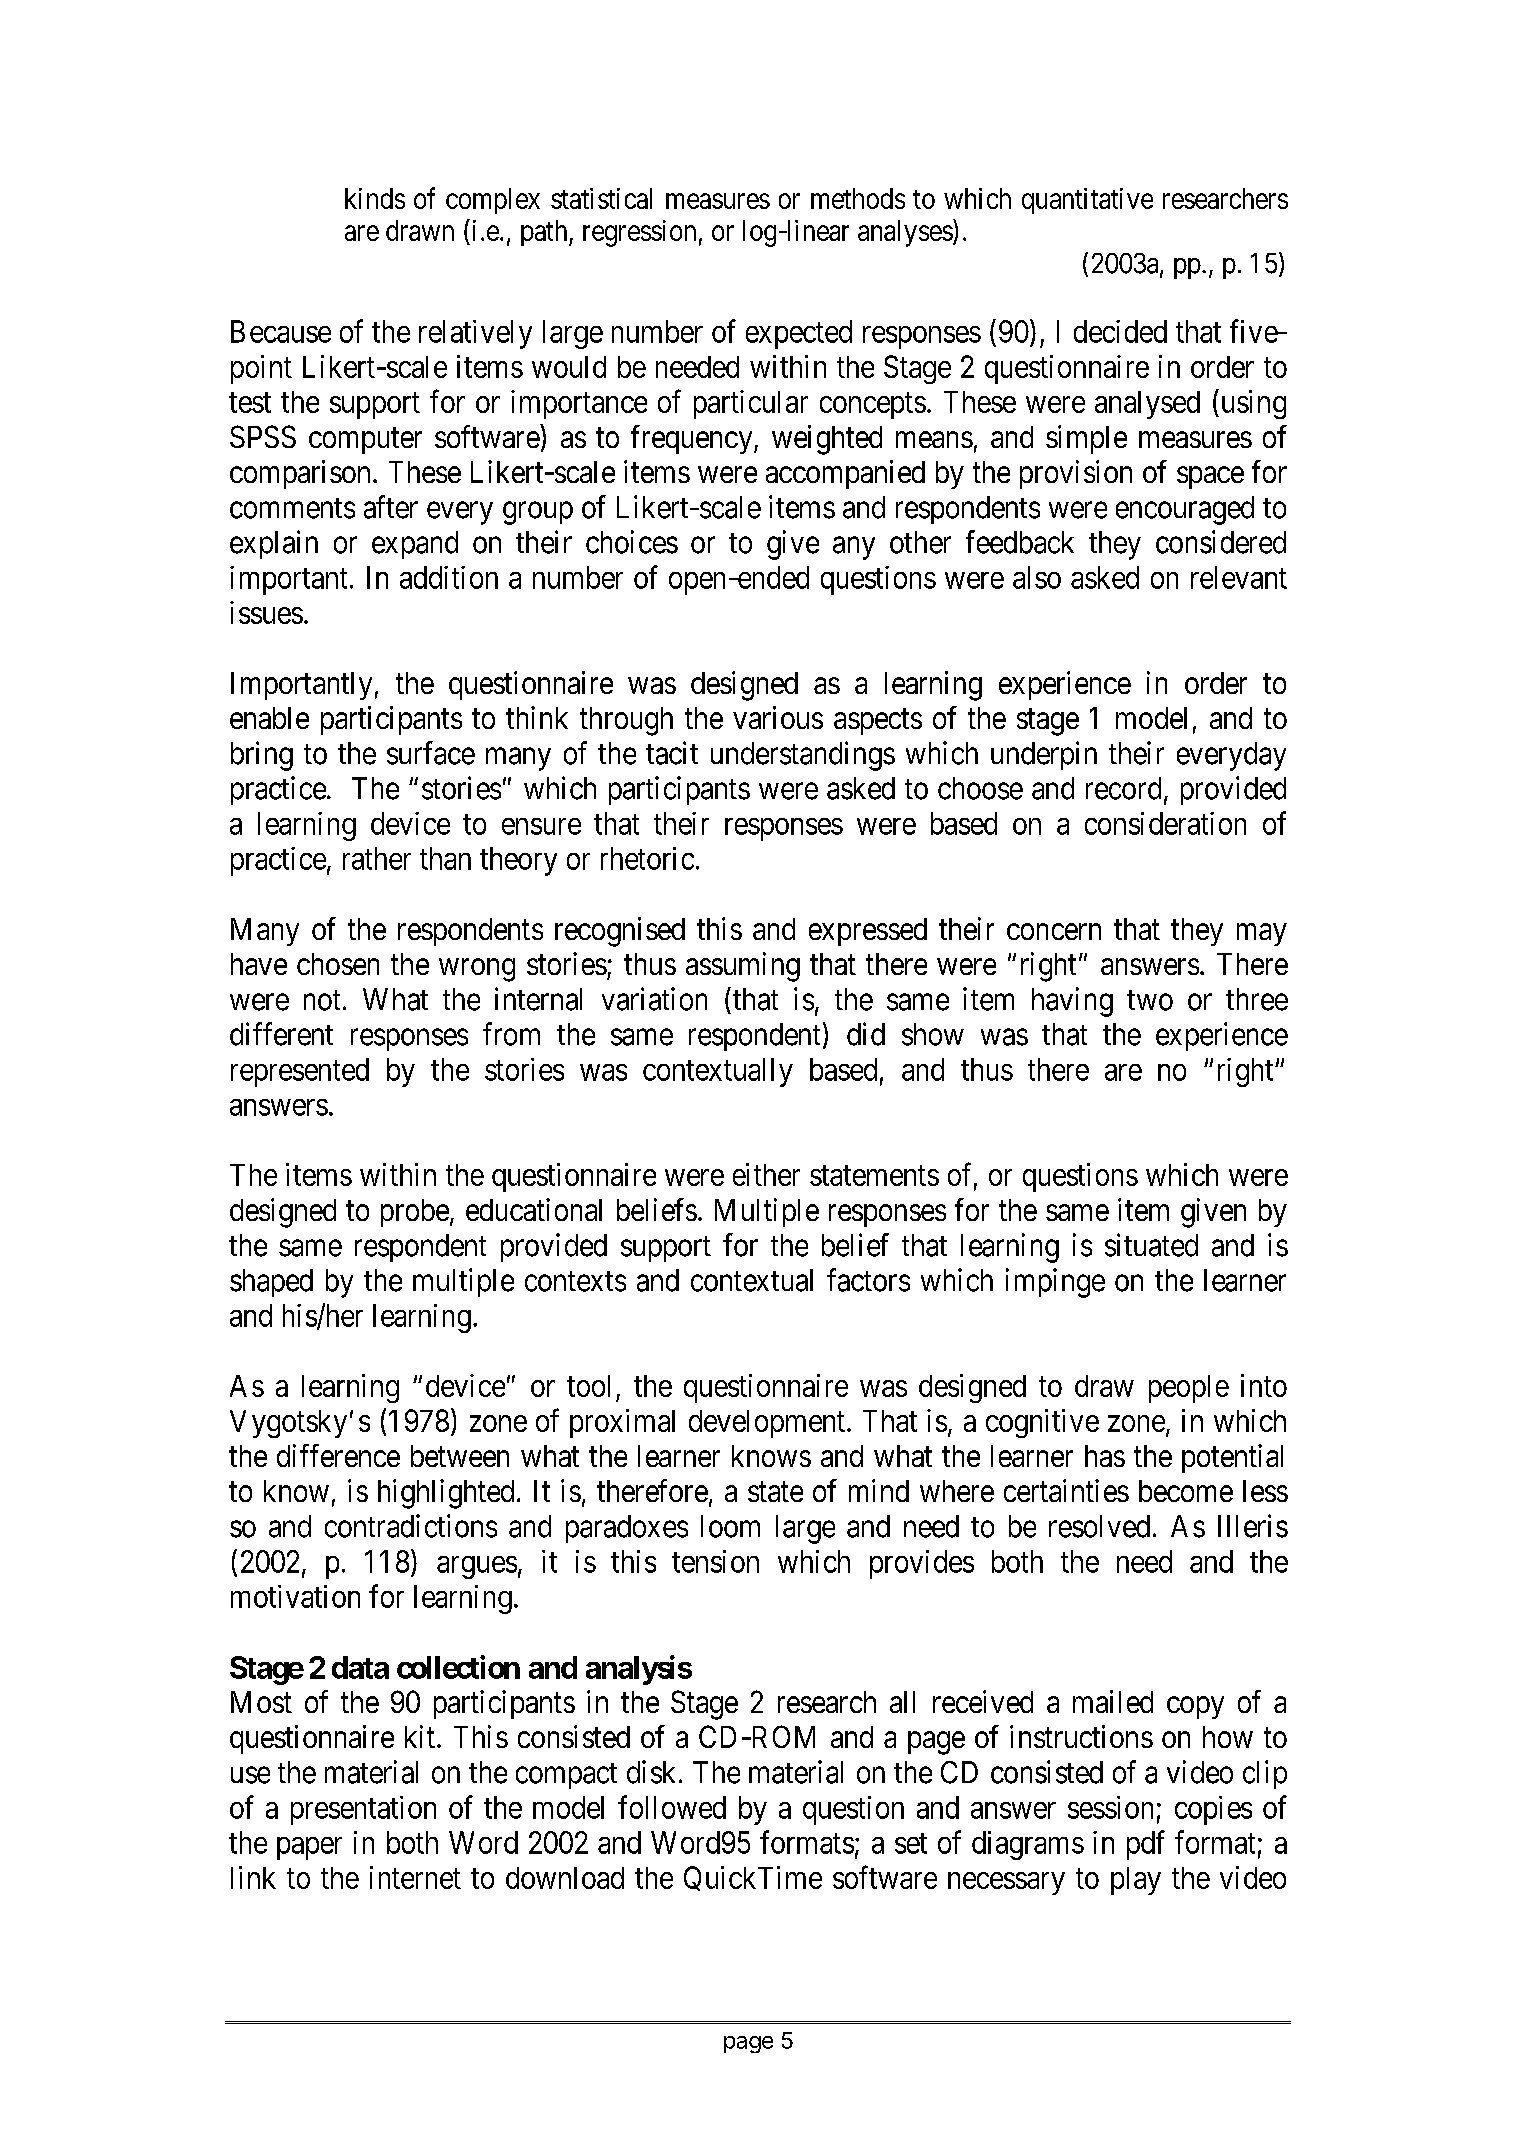 Image resolution: width=1515 pixels, height=2144 pixels. Describe the element at coordinates (766, 1174) in the screenshot. I see `either` at that location.
